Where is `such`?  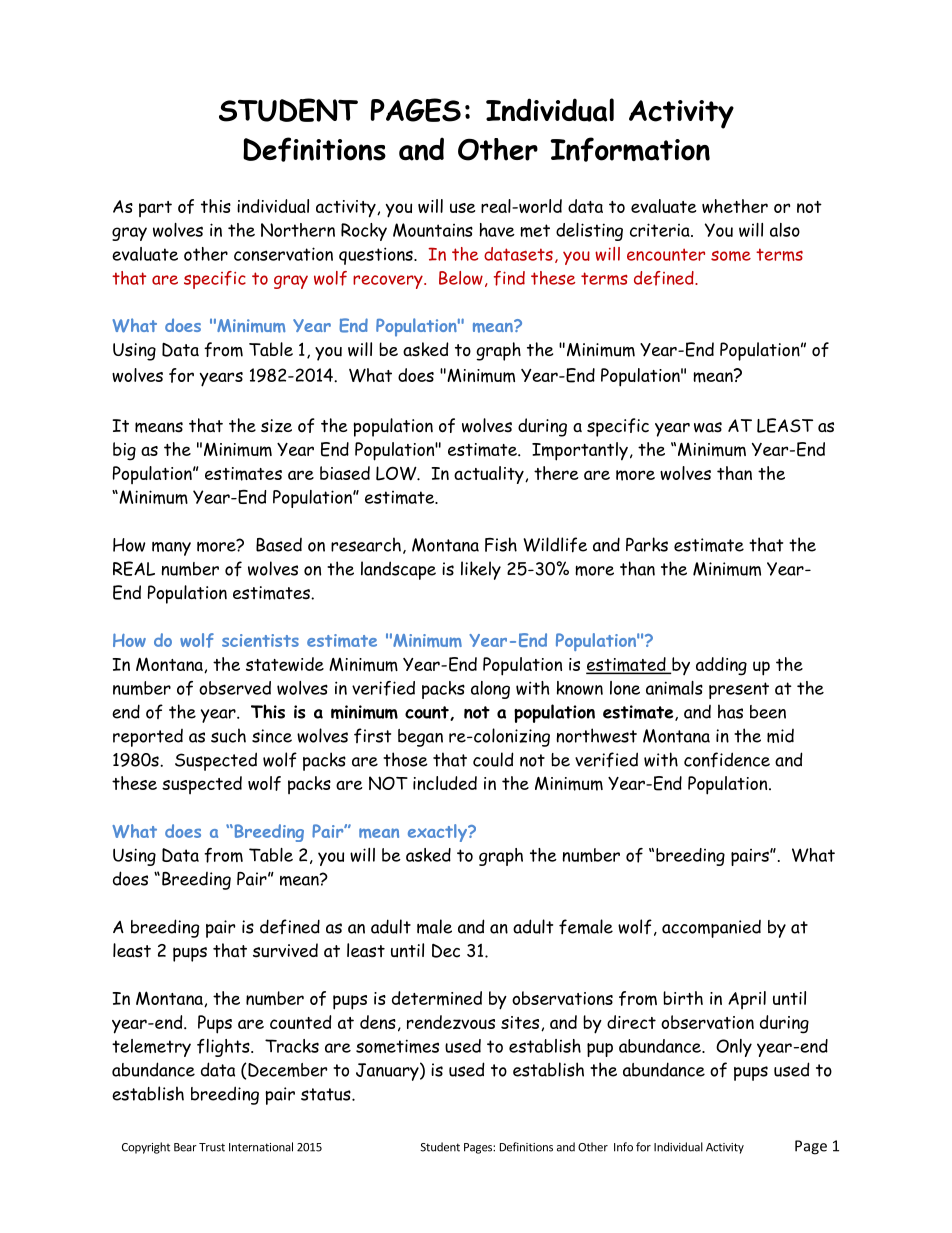
such is located at coordinates (228, 735).
